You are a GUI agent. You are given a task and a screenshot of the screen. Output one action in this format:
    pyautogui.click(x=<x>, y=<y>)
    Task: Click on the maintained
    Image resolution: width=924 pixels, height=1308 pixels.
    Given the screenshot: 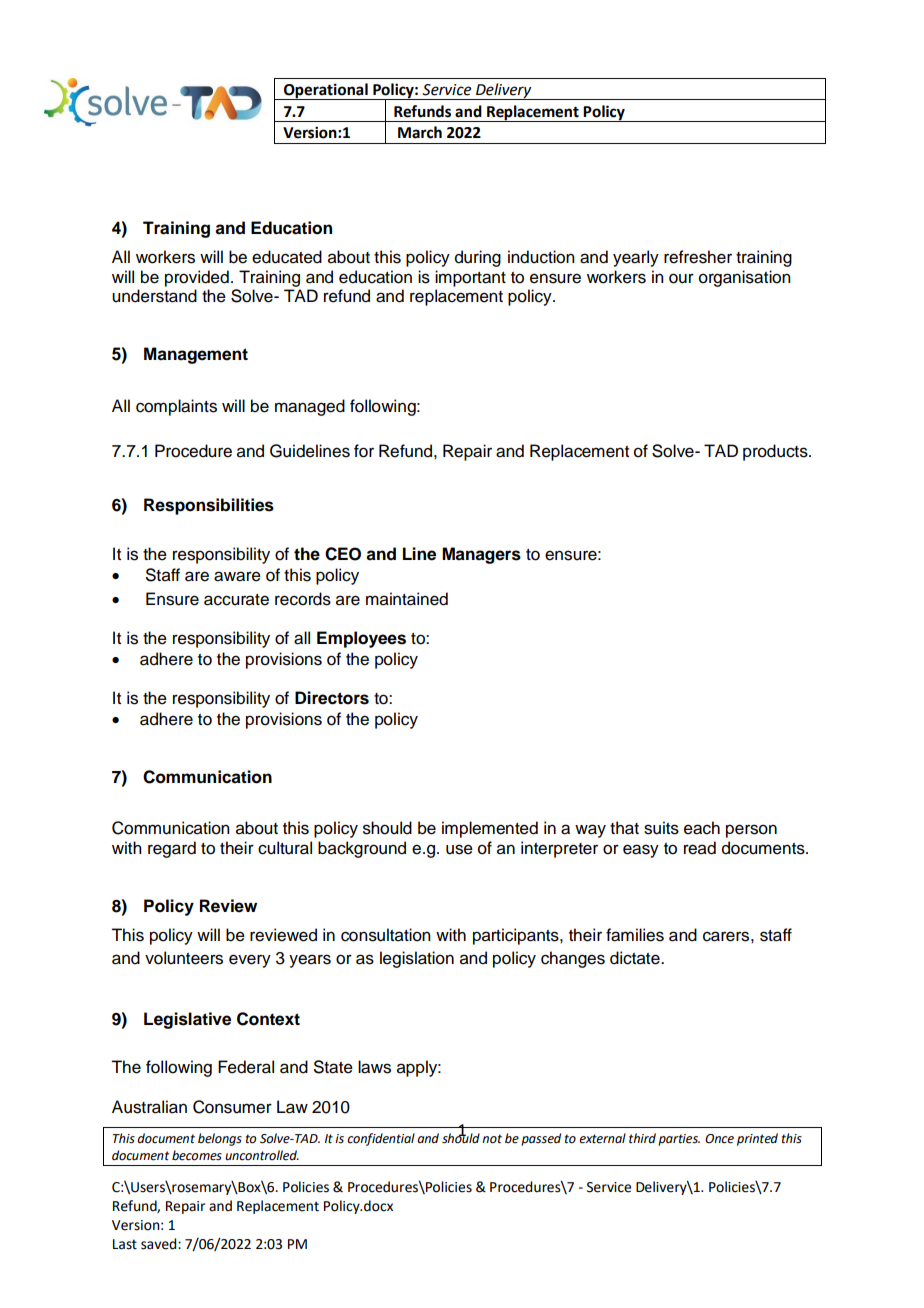 What is the action you would take?
    pyautogui.click(x=407, y=599)
